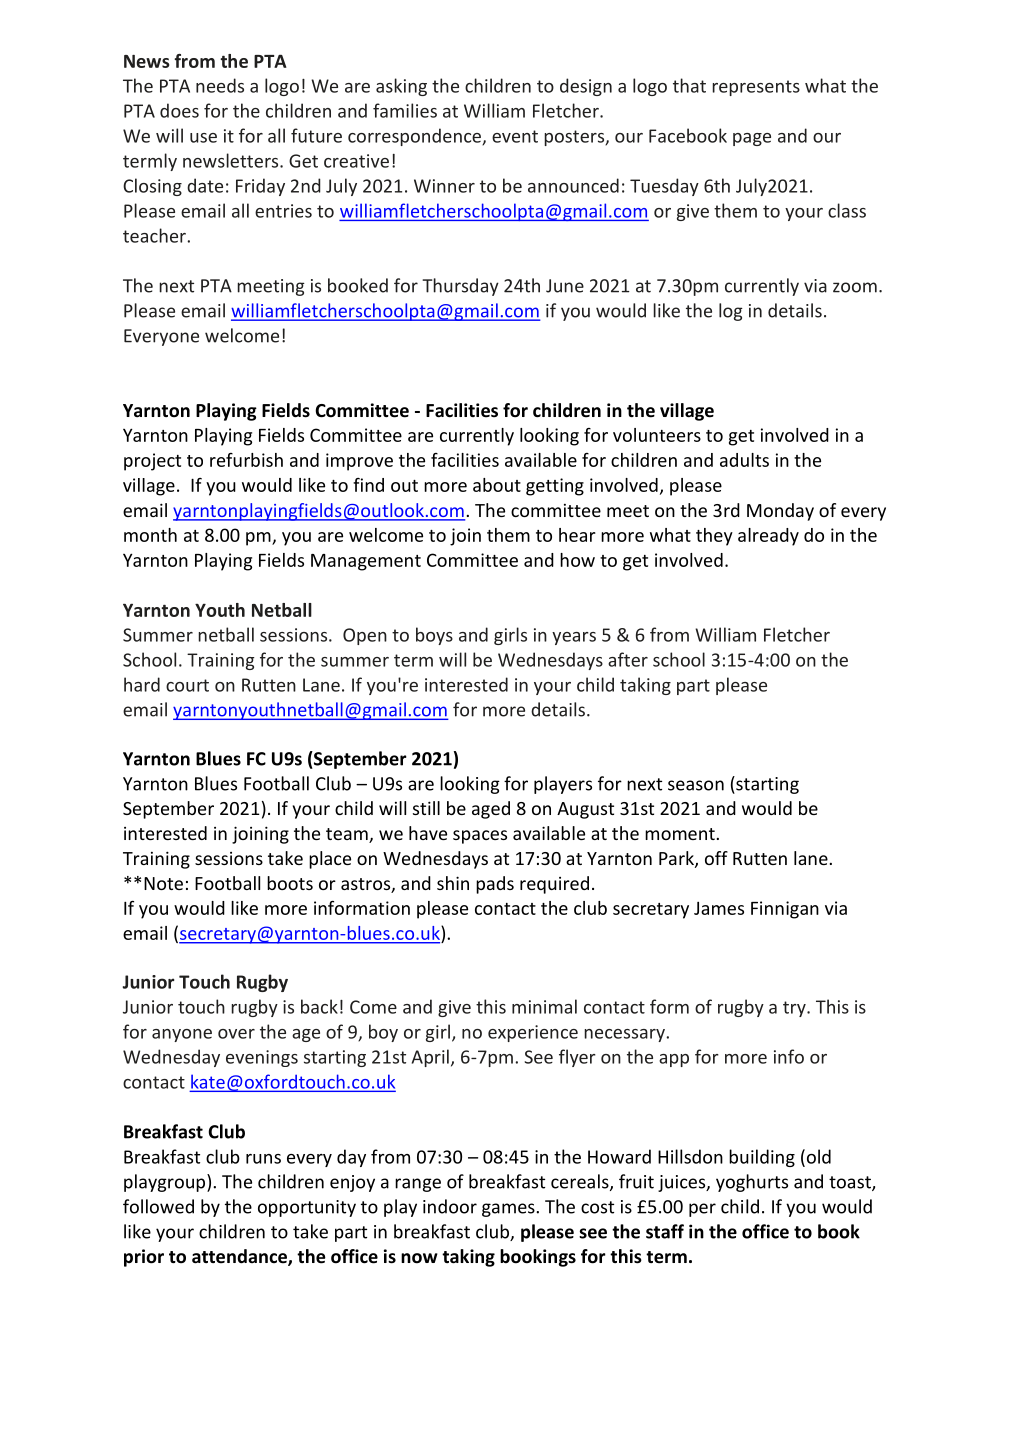  I want to click on attendance, so click(240, 1257).
